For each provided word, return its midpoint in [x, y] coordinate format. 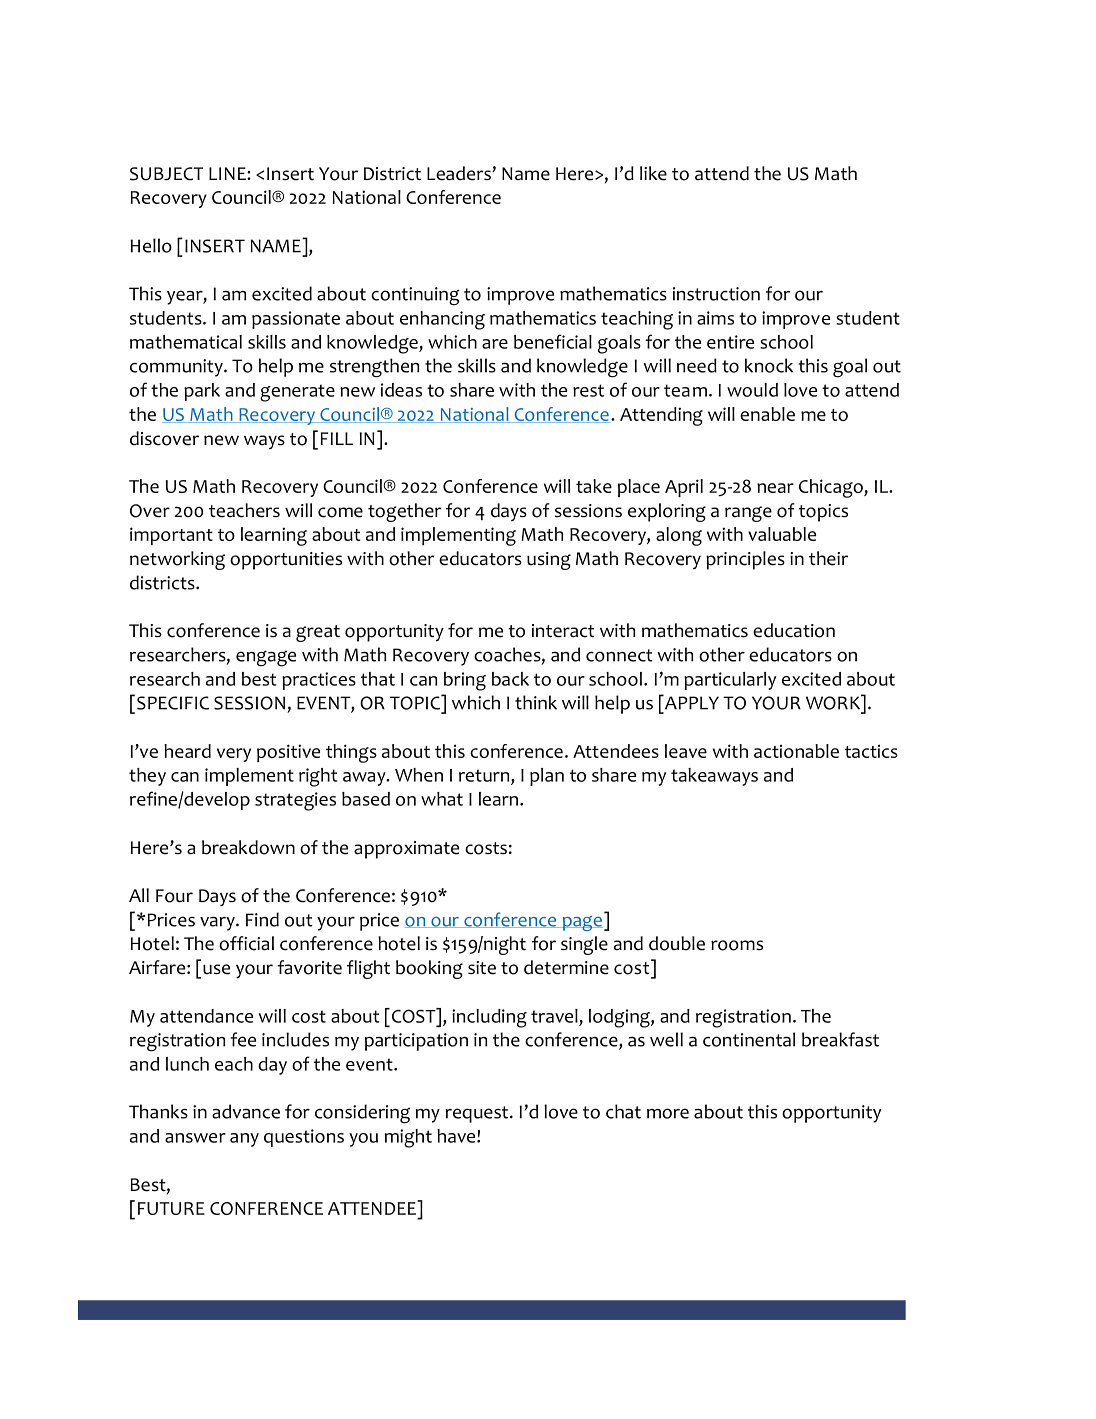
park [202, 392]
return [485, 776]
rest [588, 390]
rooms [737, 945]
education [794, 630]
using [549, 561]
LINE [228, 173]
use [216, 969]
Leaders [460, 173]
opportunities [286, 561]
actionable [796, 751]
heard [187, 751]
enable [767, 414]
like [653, 173]
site [482, 968]
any [244, 1140]
